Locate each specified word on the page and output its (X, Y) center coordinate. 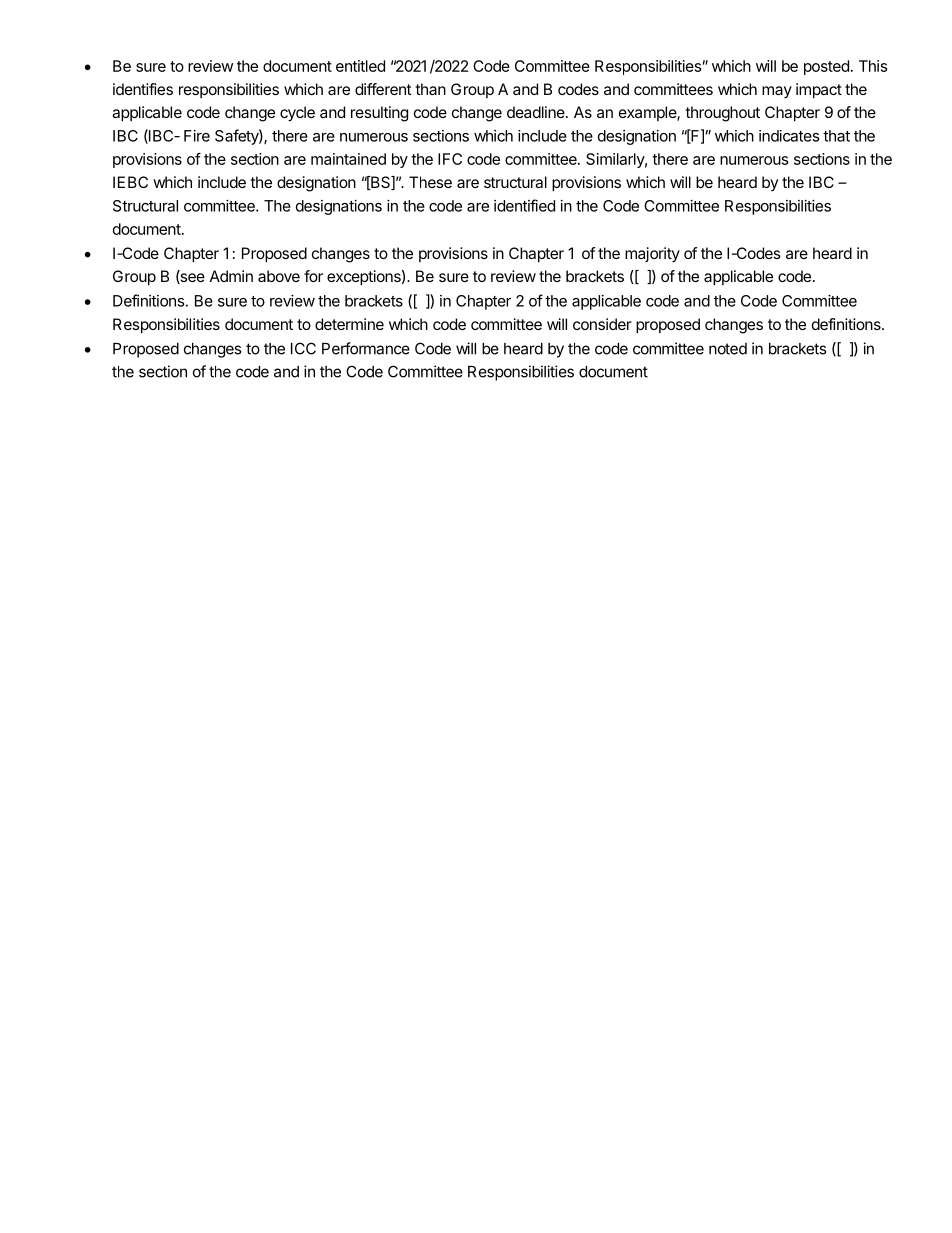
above (279, 276)
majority (652, 255)
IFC (450, 159)
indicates (789, 136)
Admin (231, 276)
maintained (348, 159)
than (430, 89)
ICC (303, 348)
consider (602, 324)
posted (826, 67)
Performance (366, 348)
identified (524, 205)
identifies (143, 89)
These (430, 182)
